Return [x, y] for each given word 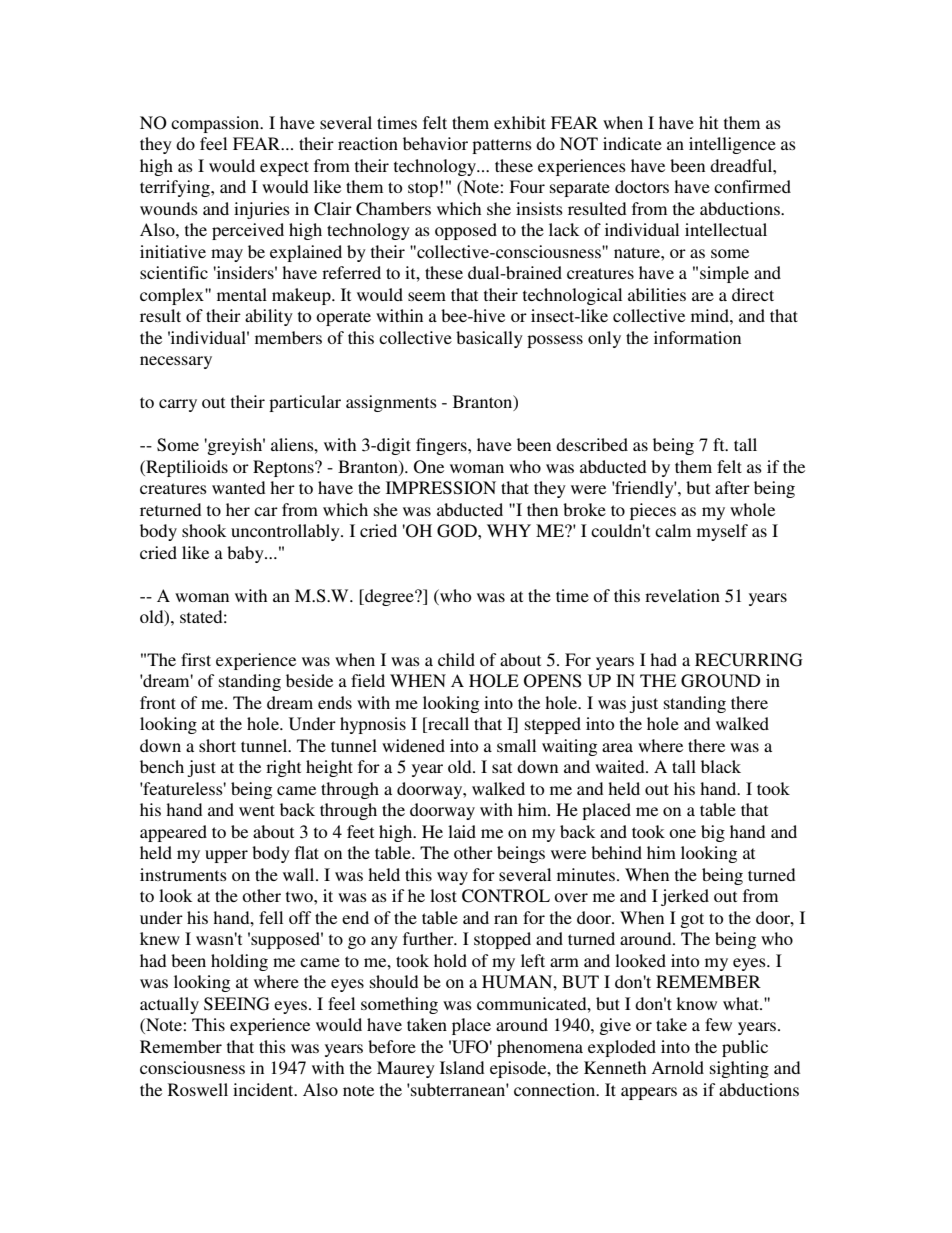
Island [462, 1067]
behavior [435, 143]
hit [708, 122]
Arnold [677, 1067]
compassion [216, 124]
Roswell [198, 1089]
